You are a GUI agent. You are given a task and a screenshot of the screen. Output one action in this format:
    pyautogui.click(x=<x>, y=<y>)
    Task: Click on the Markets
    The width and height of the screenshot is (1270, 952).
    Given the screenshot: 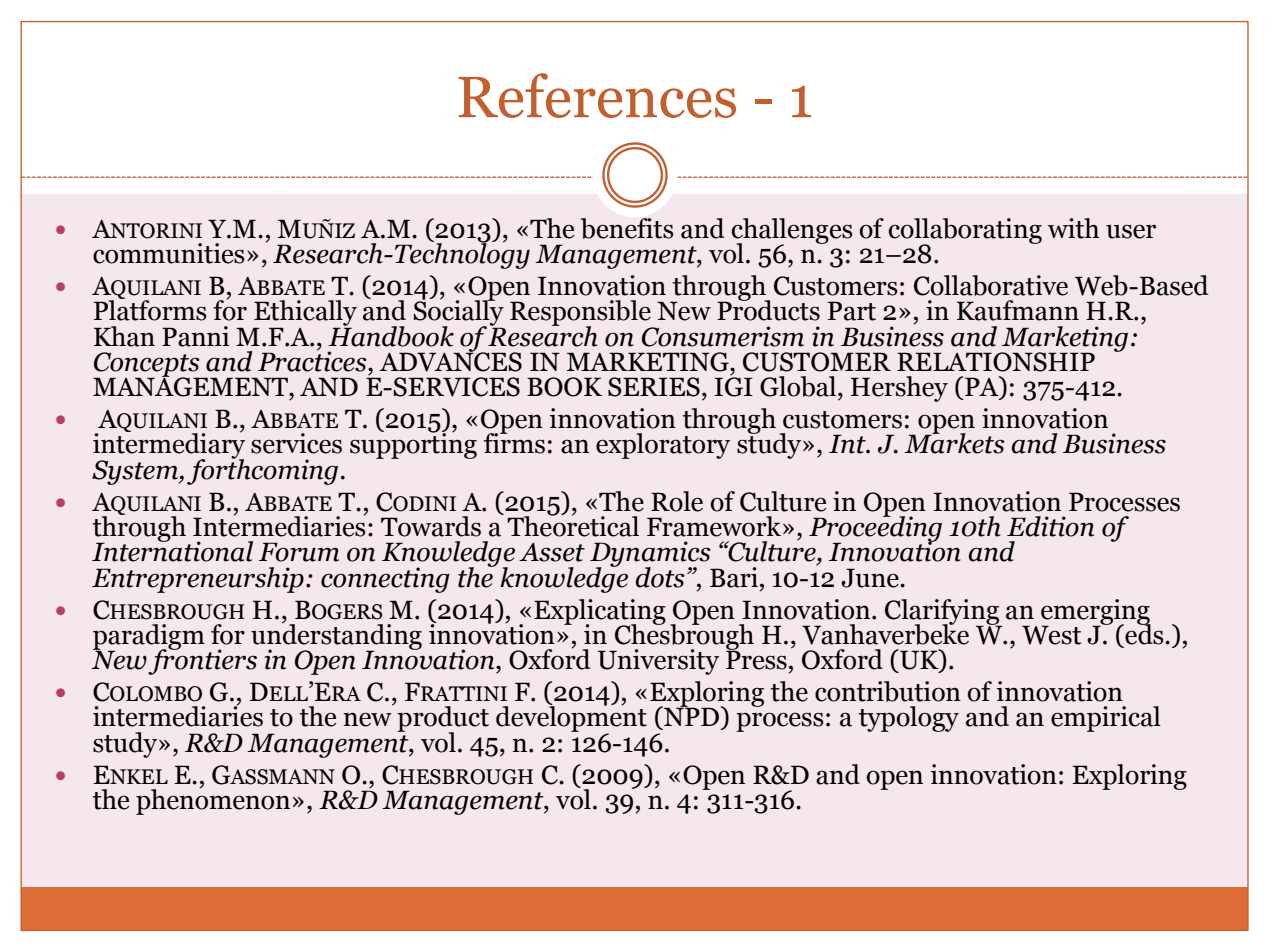 What is the action you would take?
    pyautogui.click(x=954, y=442)
